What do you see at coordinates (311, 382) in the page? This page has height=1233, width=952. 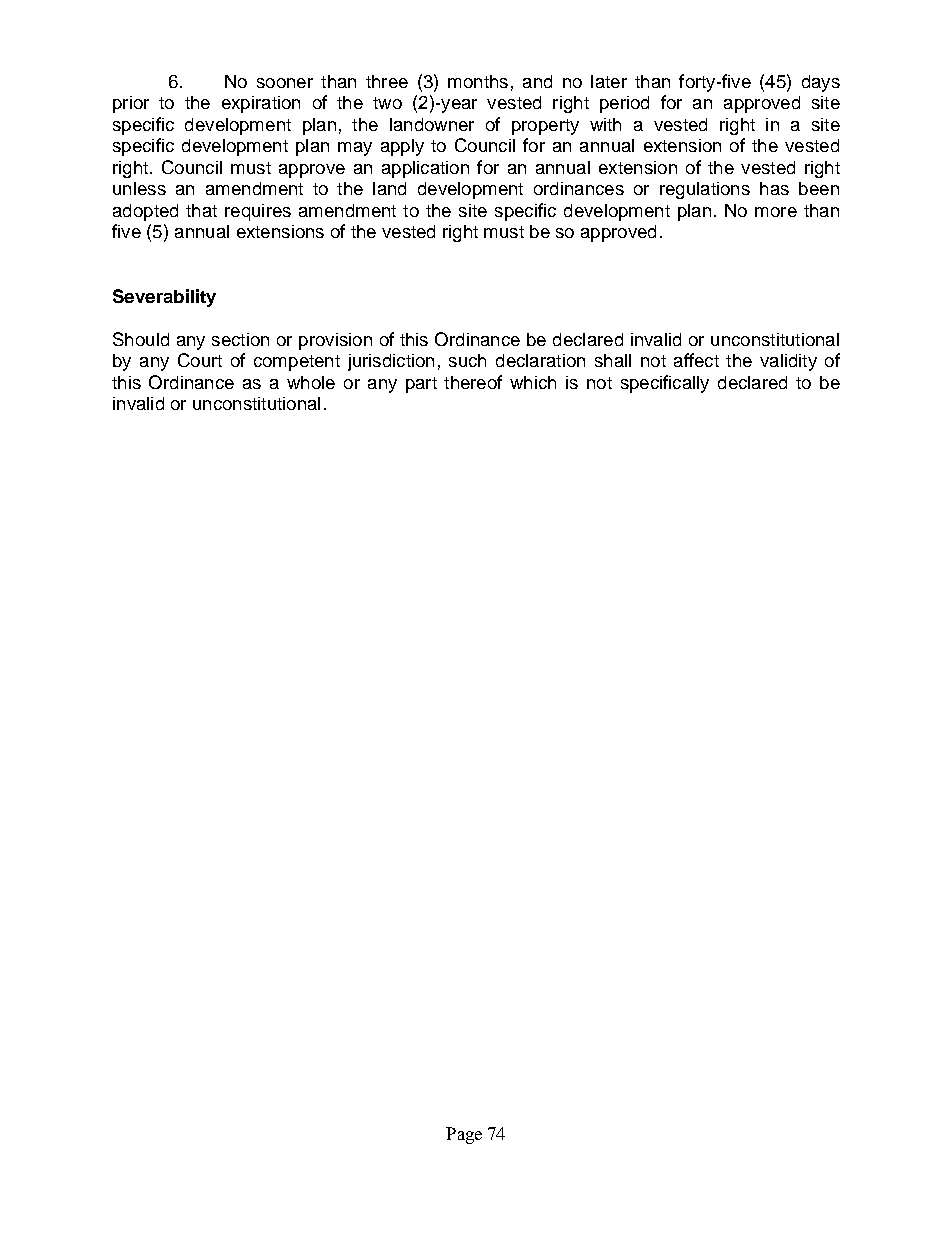 I see `whole` at bounding box center [311, 382].
